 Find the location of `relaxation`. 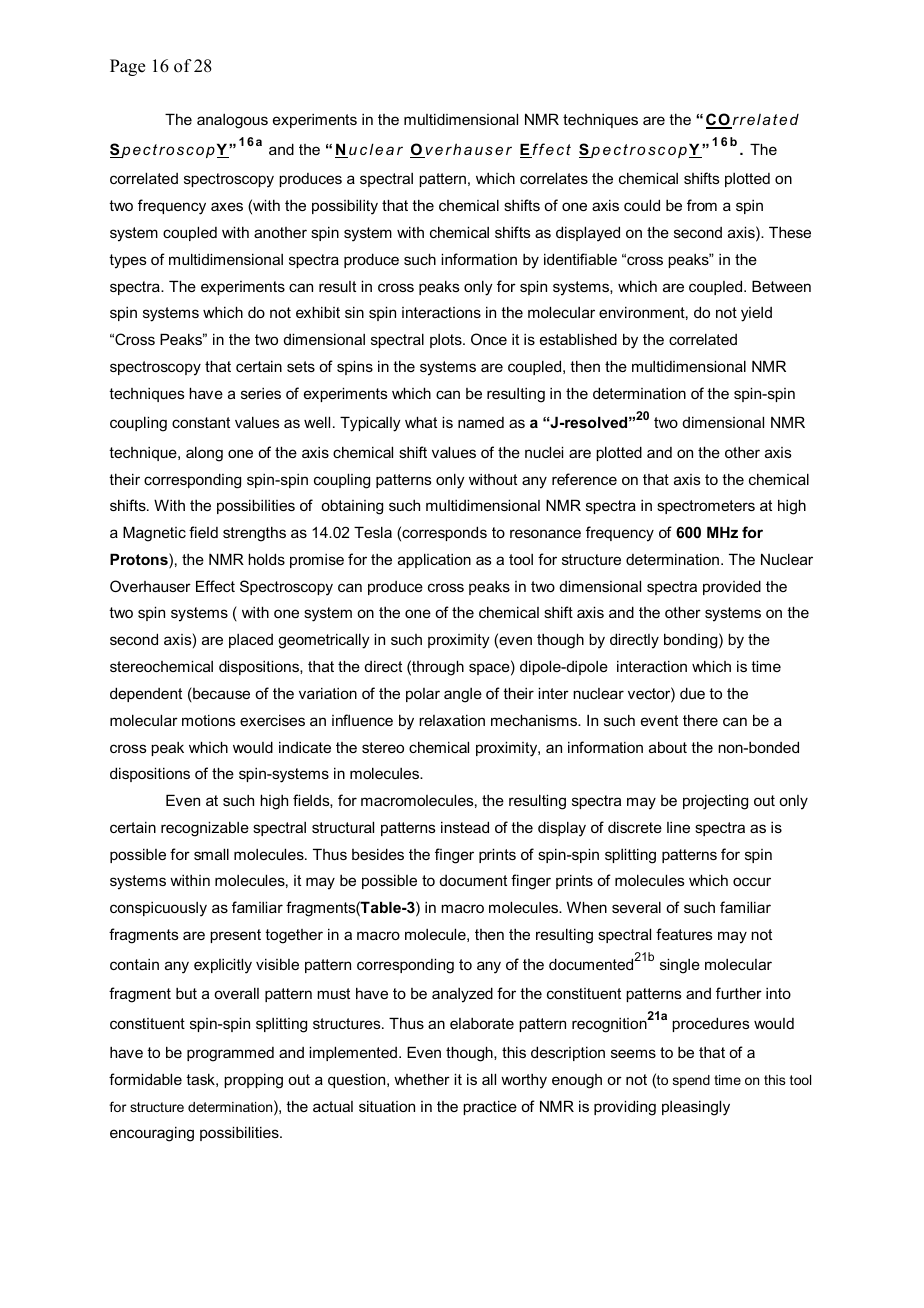

relaxation is located at coordinates (452, 720).
